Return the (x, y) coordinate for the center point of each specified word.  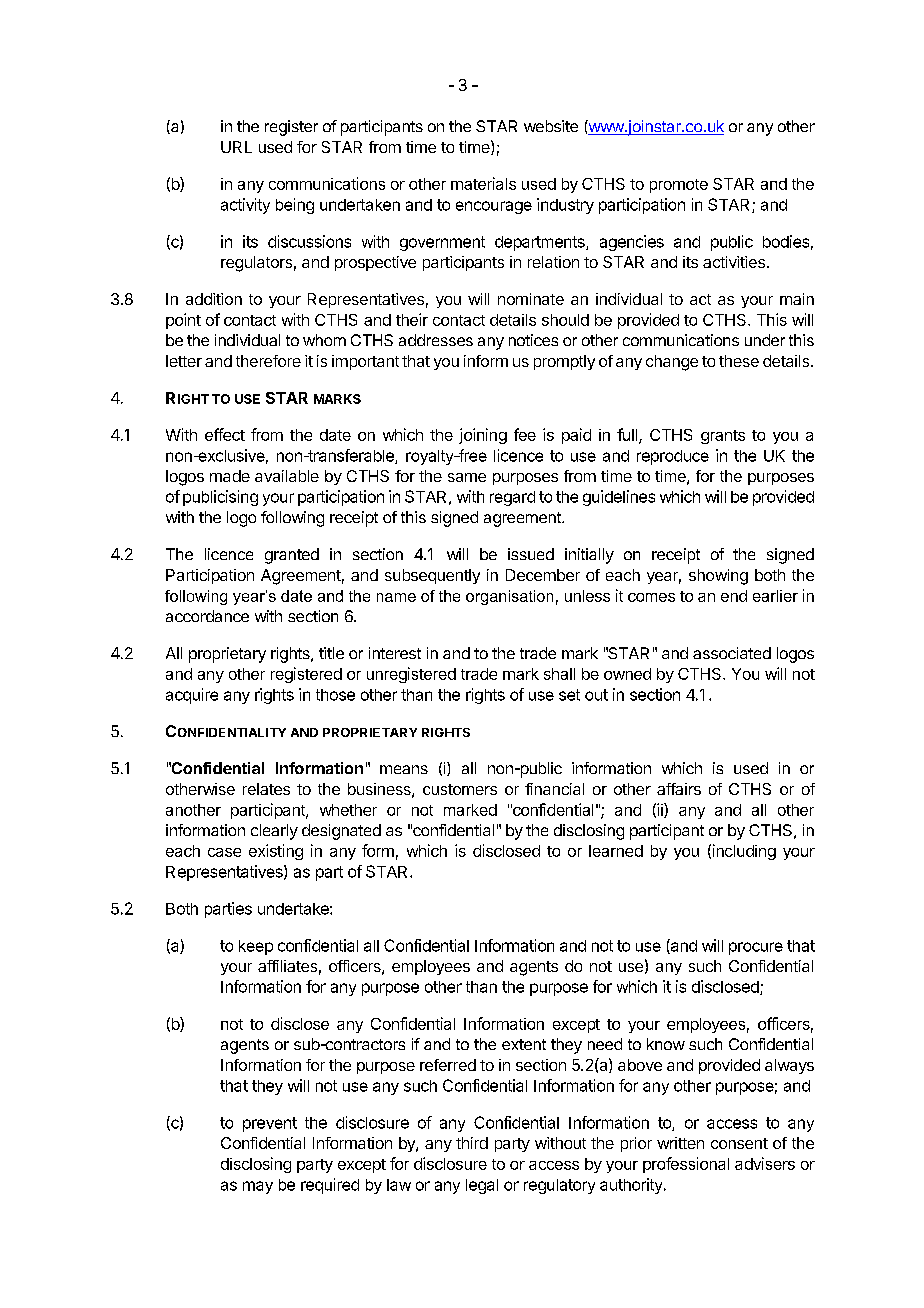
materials (483, 183)
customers (460, 789)
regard (512, 498)
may (258, 1187)
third (472, 1143)
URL (236, 147)
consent (739, 1143)
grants (723, 437)
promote (679, 186)
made (230, 476)
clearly (274, 832)
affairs (679, 789)
